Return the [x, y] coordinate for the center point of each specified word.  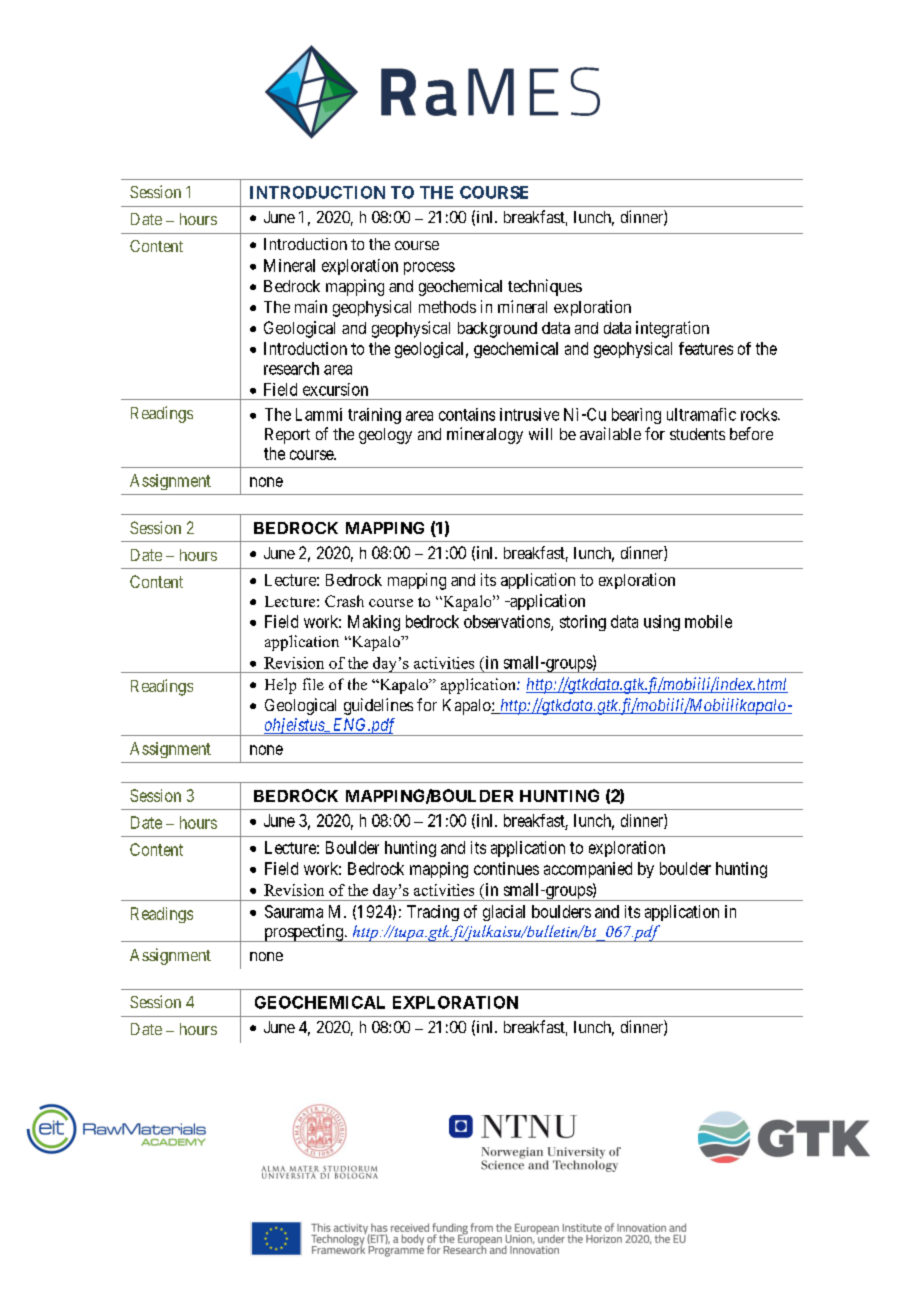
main [311, 306]
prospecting [303, 933]
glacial [504, 913]
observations [508, 622]
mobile [708, 621]
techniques [545, 287]
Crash [344, 601]
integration [672, 329]
